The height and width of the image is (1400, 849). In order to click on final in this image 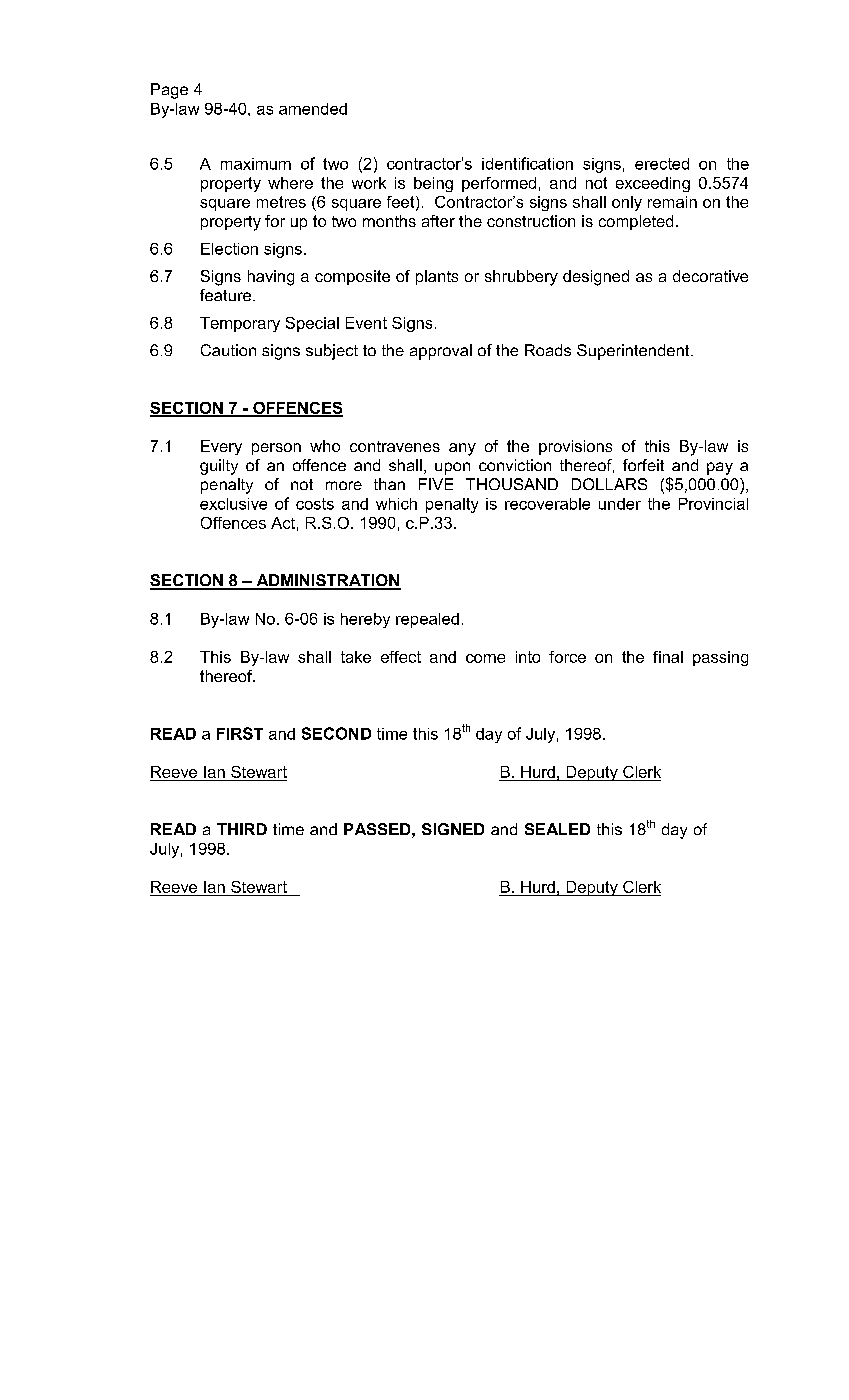, I will do `click(668, 657)`.
